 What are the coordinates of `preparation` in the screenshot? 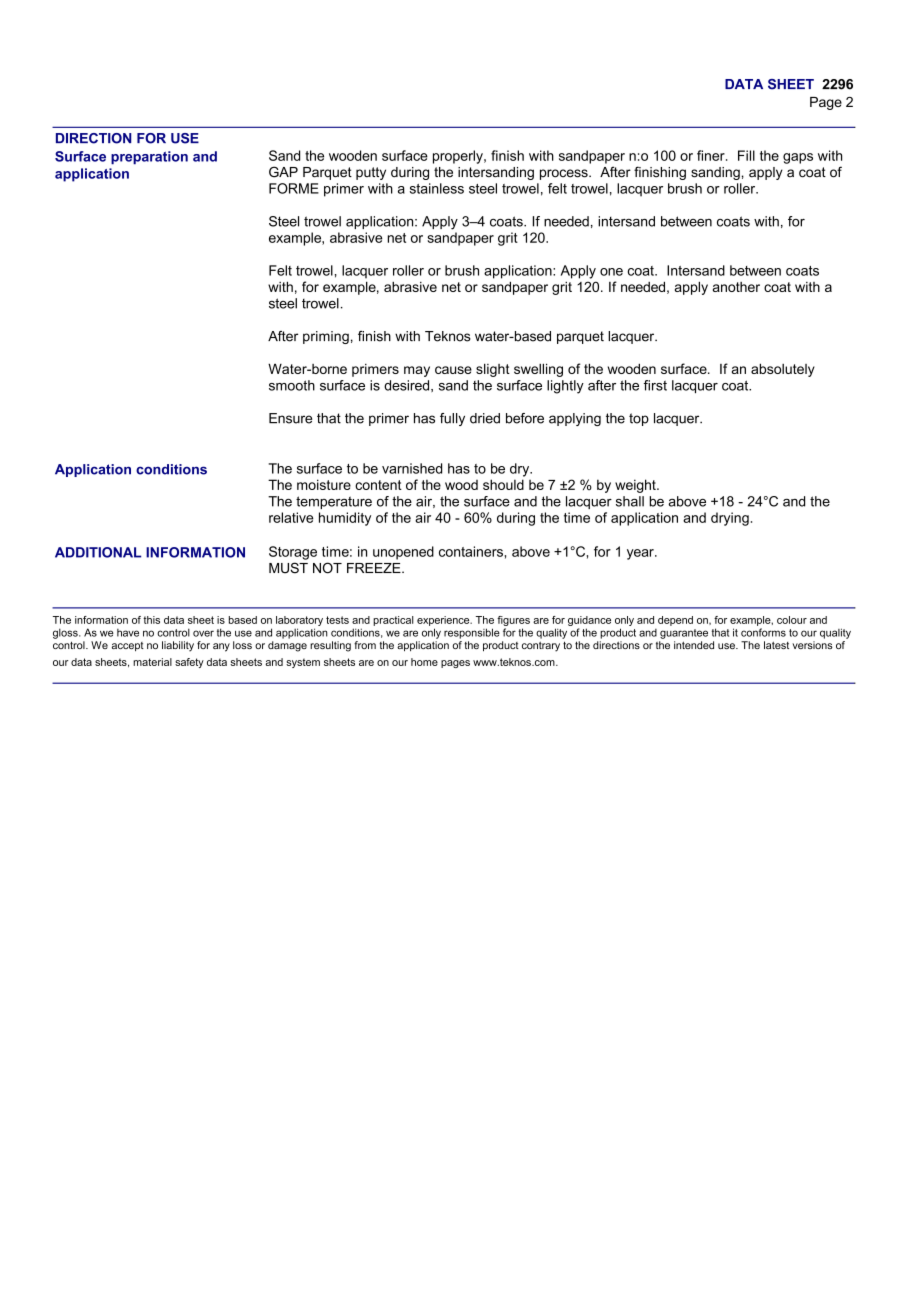 It's located at (149, 158).
